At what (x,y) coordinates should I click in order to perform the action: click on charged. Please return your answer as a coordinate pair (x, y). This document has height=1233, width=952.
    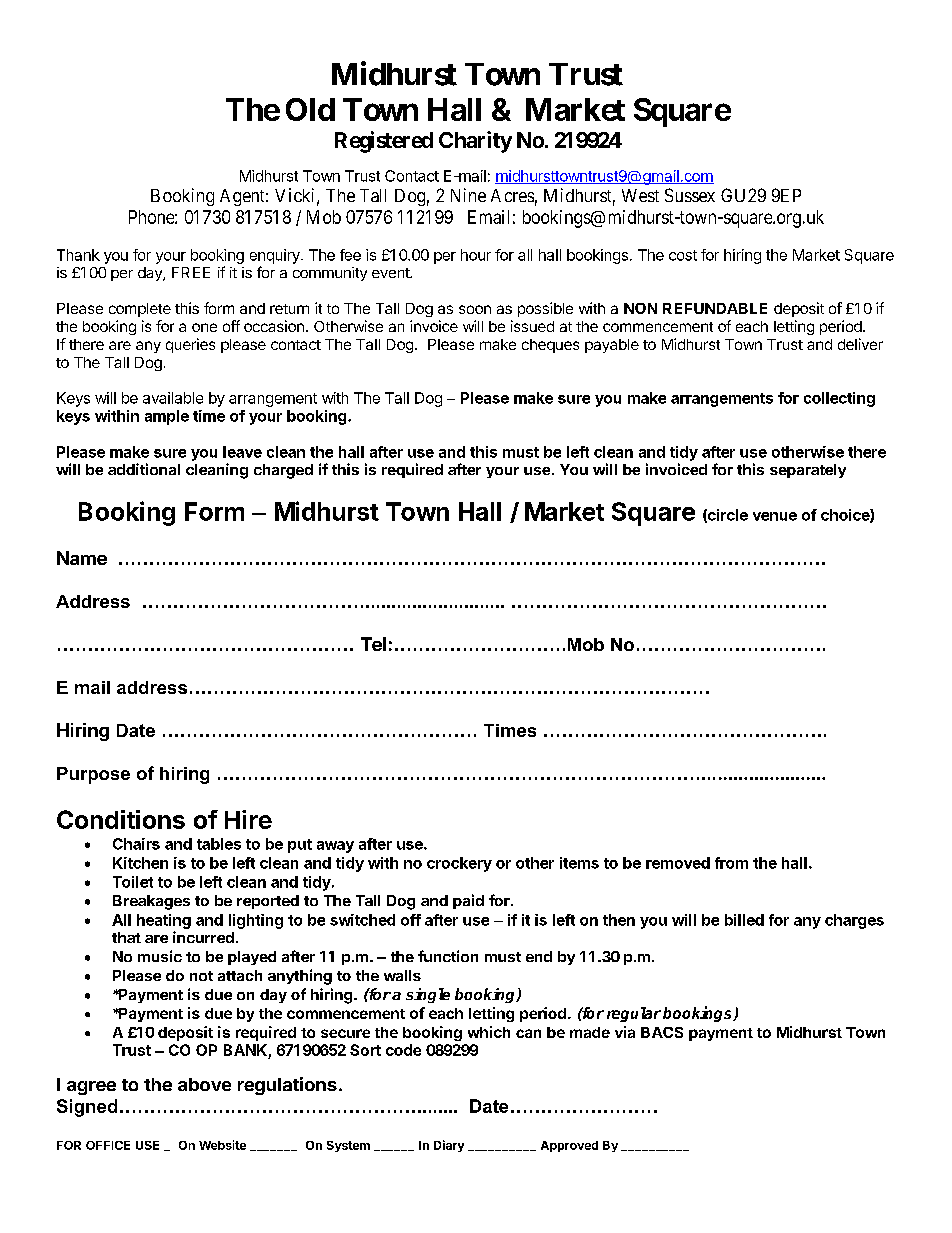
    Looking at the image, I should click on (283, 471).
